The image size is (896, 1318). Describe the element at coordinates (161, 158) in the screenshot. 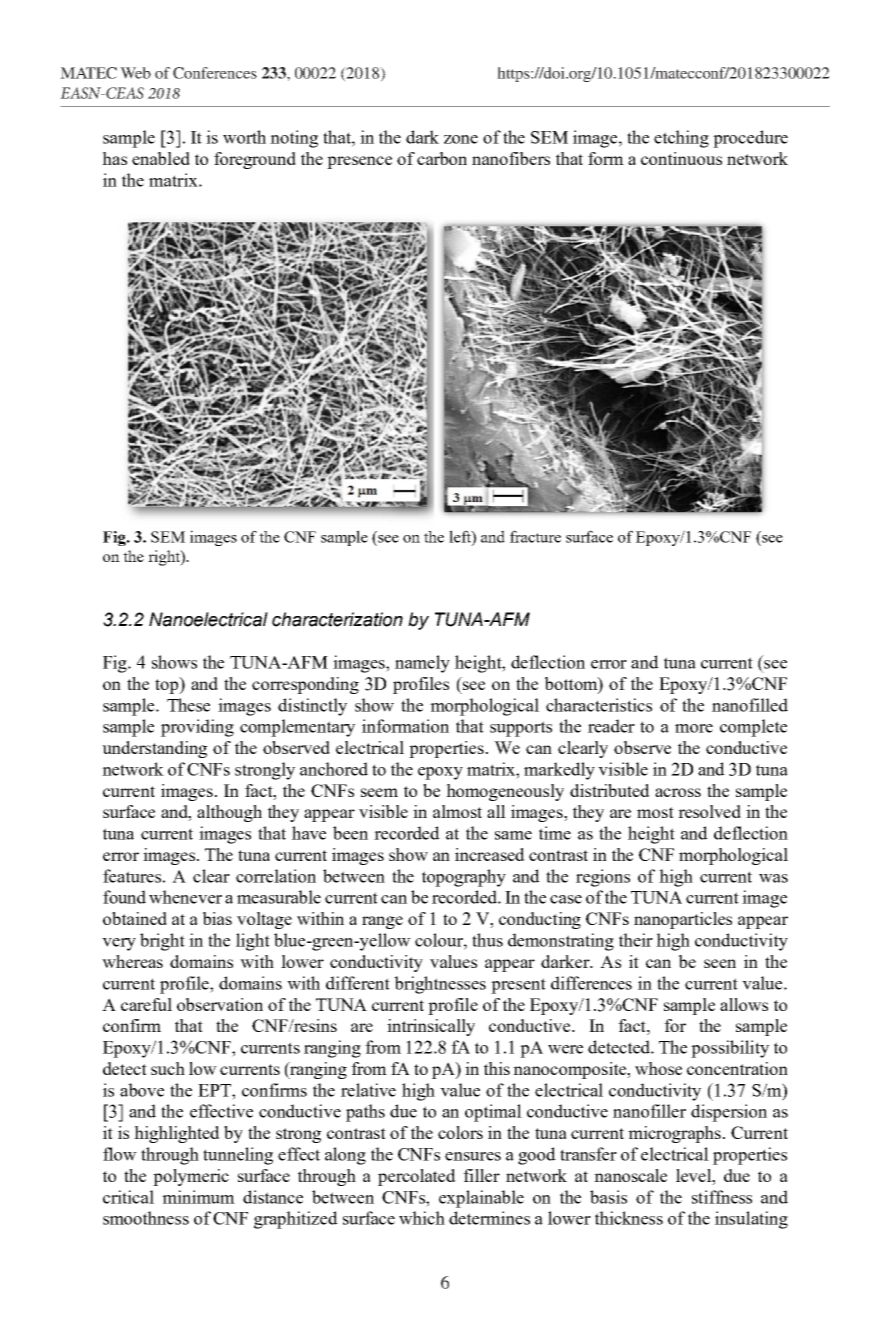

I see `enabled` at that location.
